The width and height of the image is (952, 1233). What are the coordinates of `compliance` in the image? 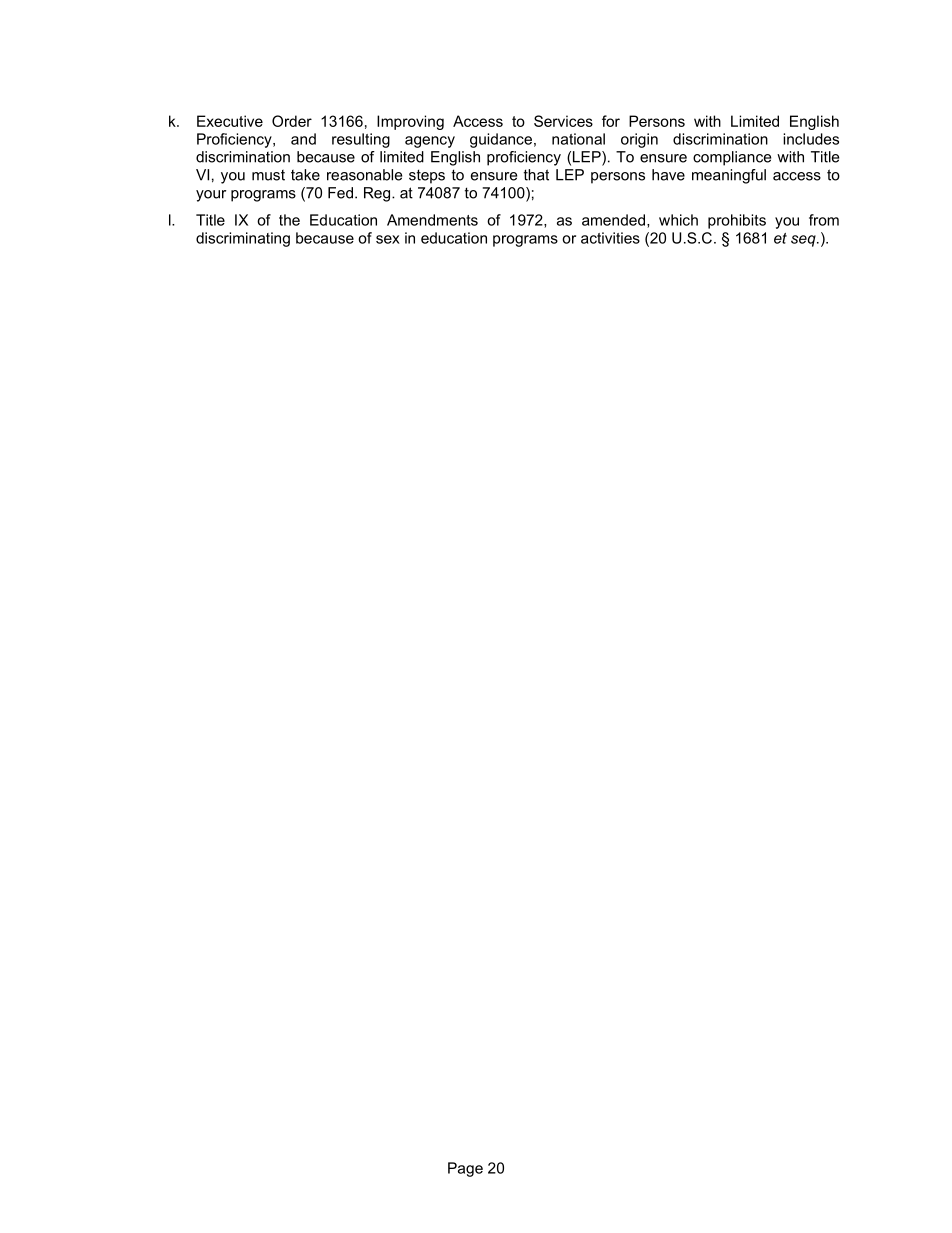 It's located at (732, 158).
